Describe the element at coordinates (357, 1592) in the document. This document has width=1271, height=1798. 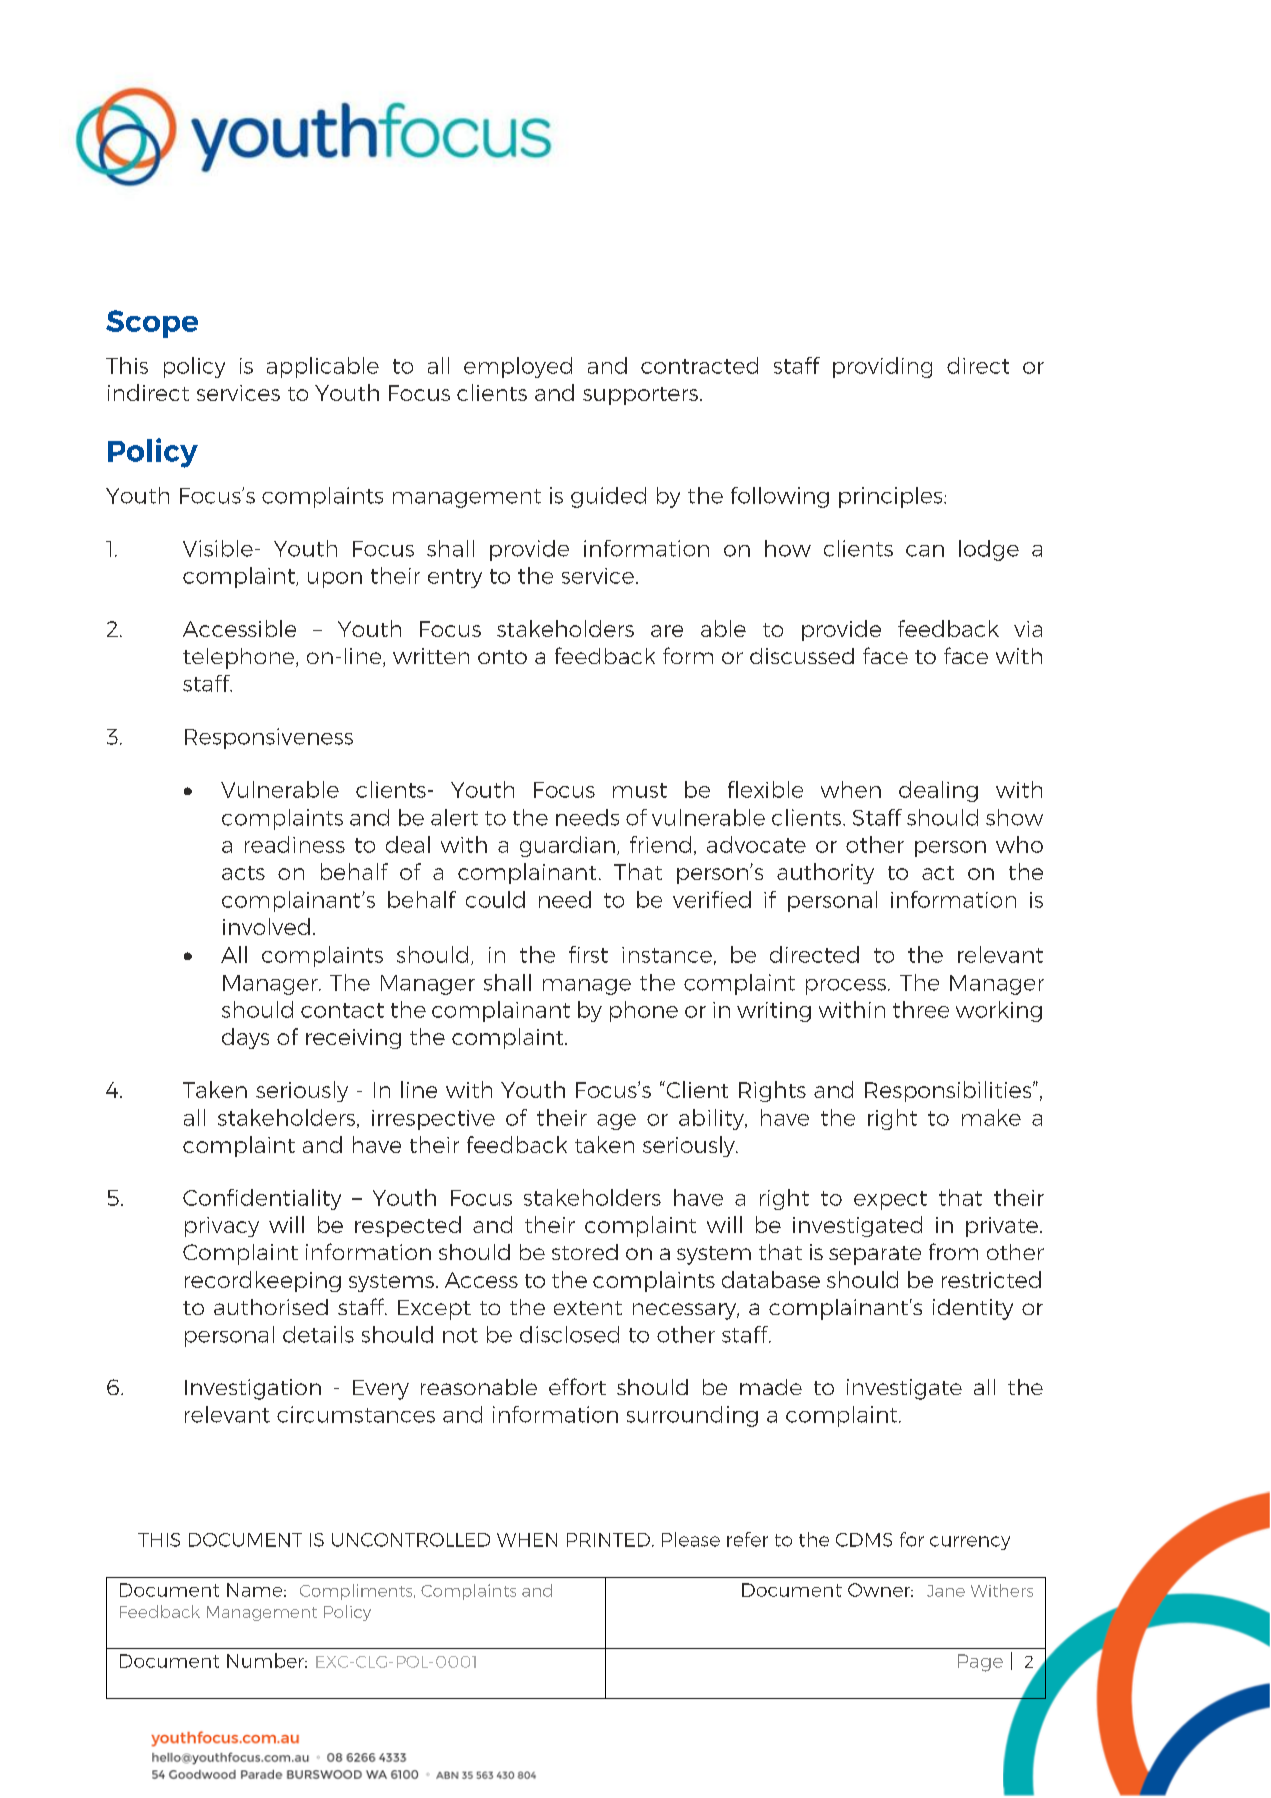
I see `Compliments` at that location.
